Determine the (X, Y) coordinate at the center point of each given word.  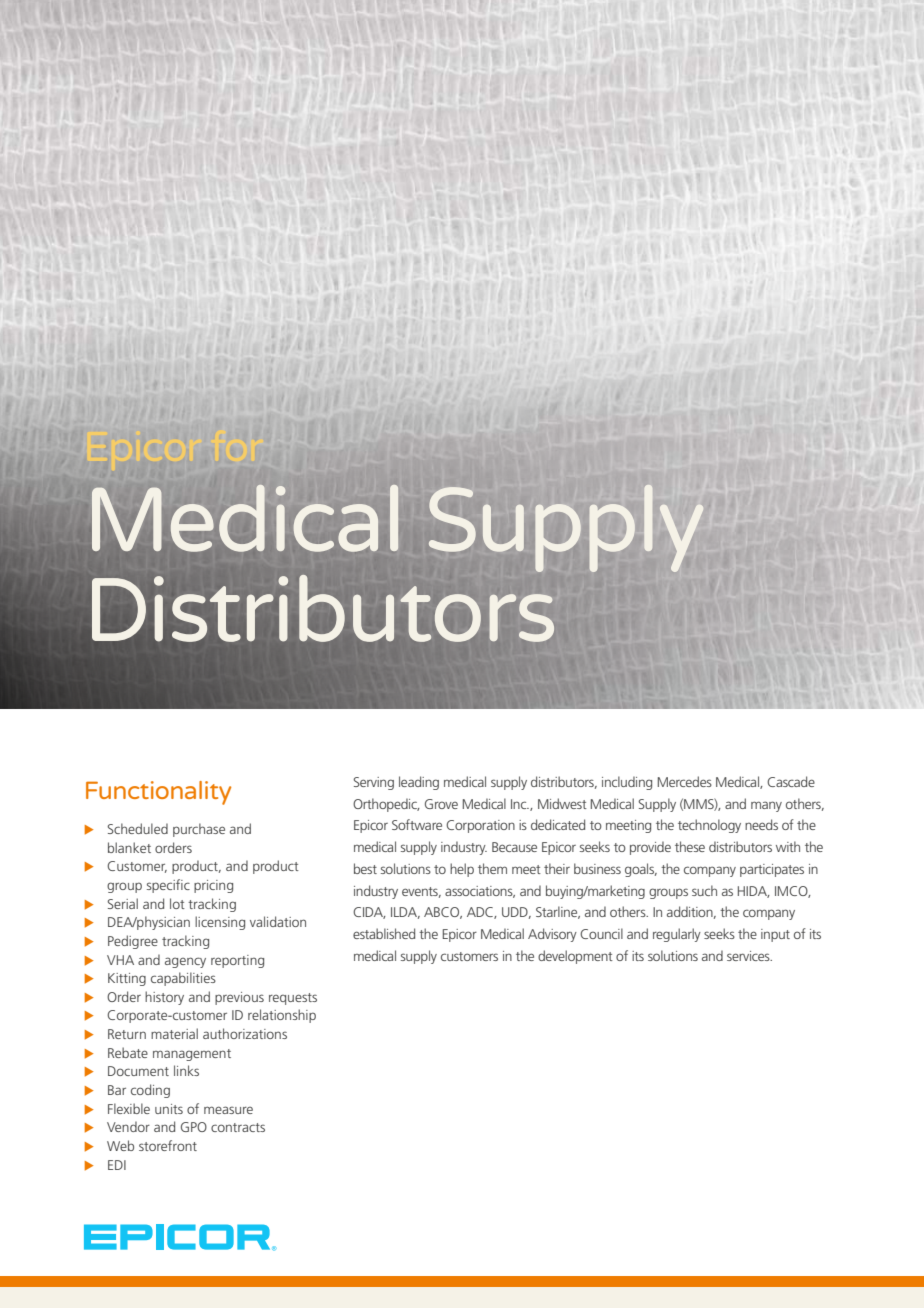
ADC (481, 913)
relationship (282, 1016)
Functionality (158, 793)
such (704, 890)
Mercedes (685, 781)
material (174, 1033)
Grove (441, 804)
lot (177, 903)
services (749, 956)
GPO (194, 1127)
